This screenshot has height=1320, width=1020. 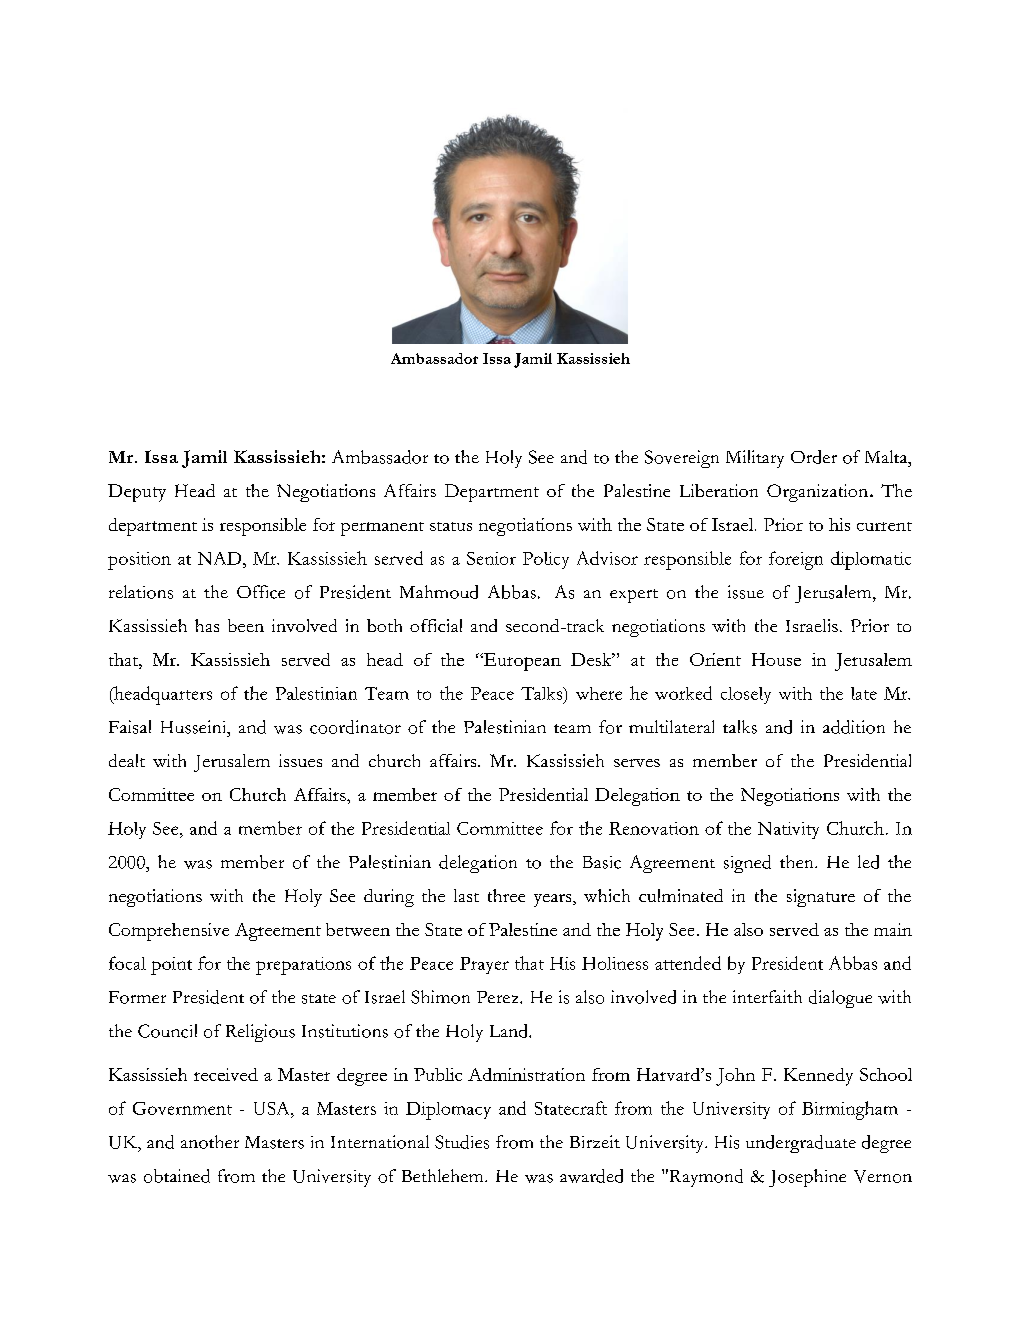 I want to click on three, so click(x=506, y=895).
